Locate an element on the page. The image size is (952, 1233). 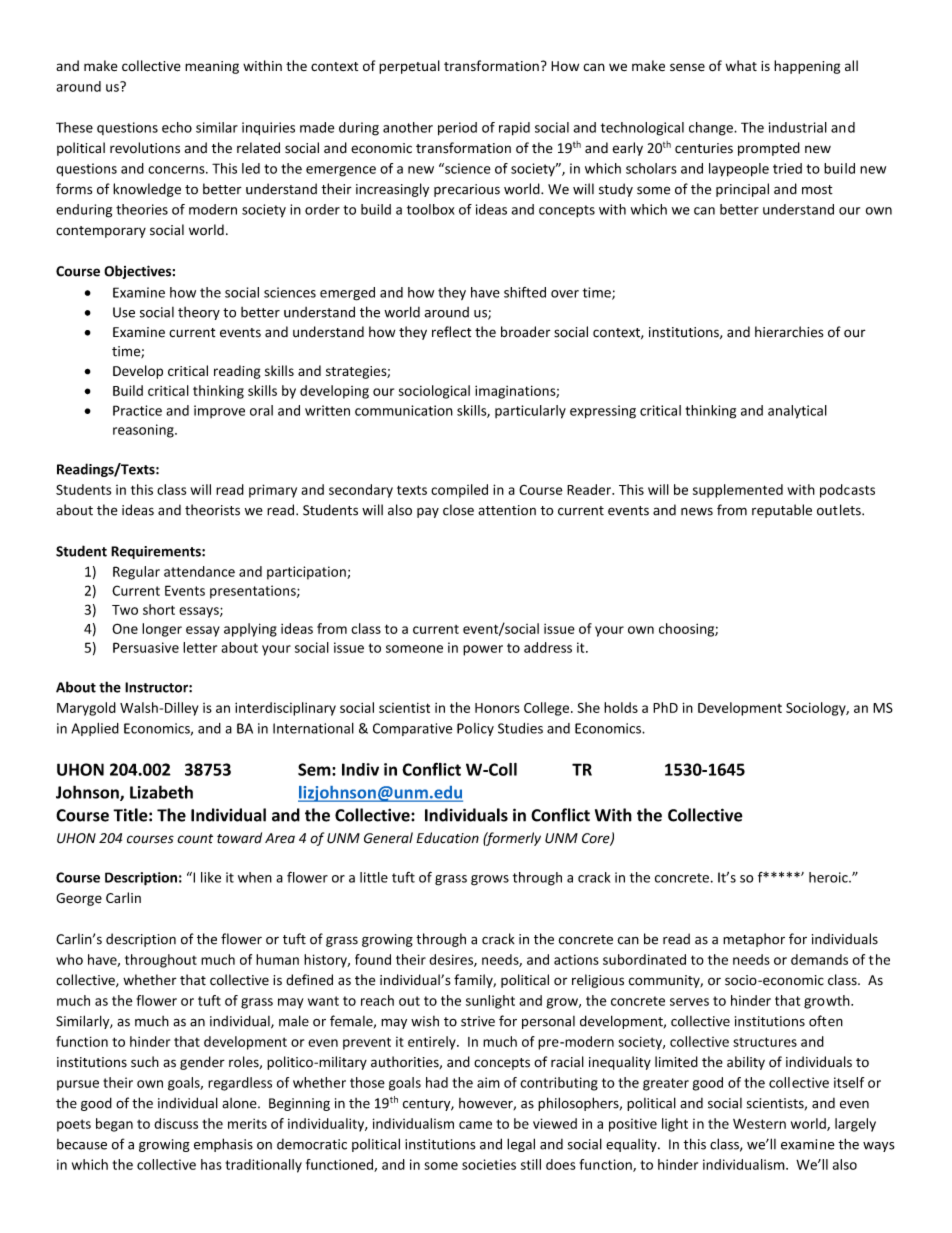
came is located at coordinates (475, 1125).
